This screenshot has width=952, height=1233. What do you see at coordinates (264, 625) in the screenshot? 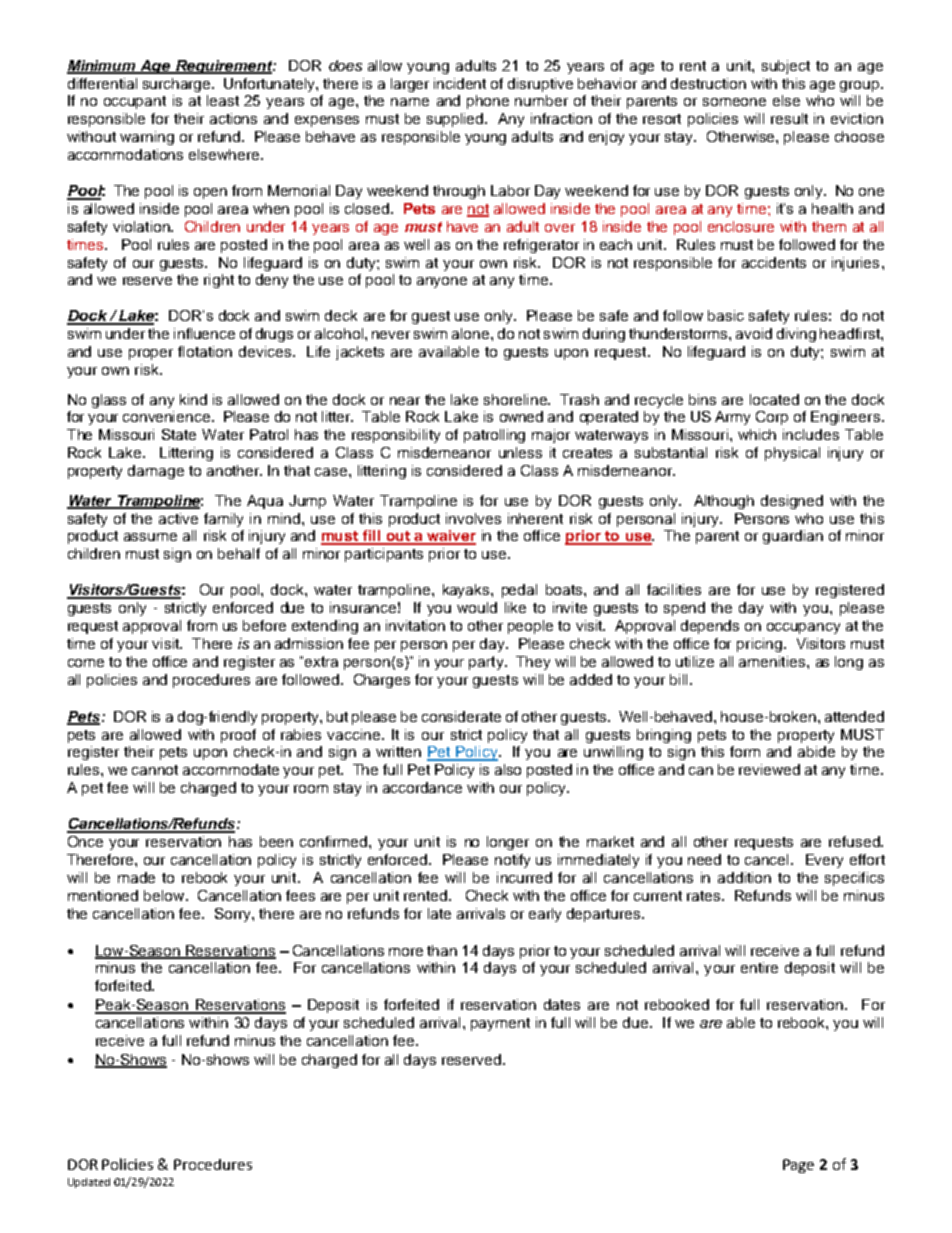
I see `before` at bounding box center [264, 625].
